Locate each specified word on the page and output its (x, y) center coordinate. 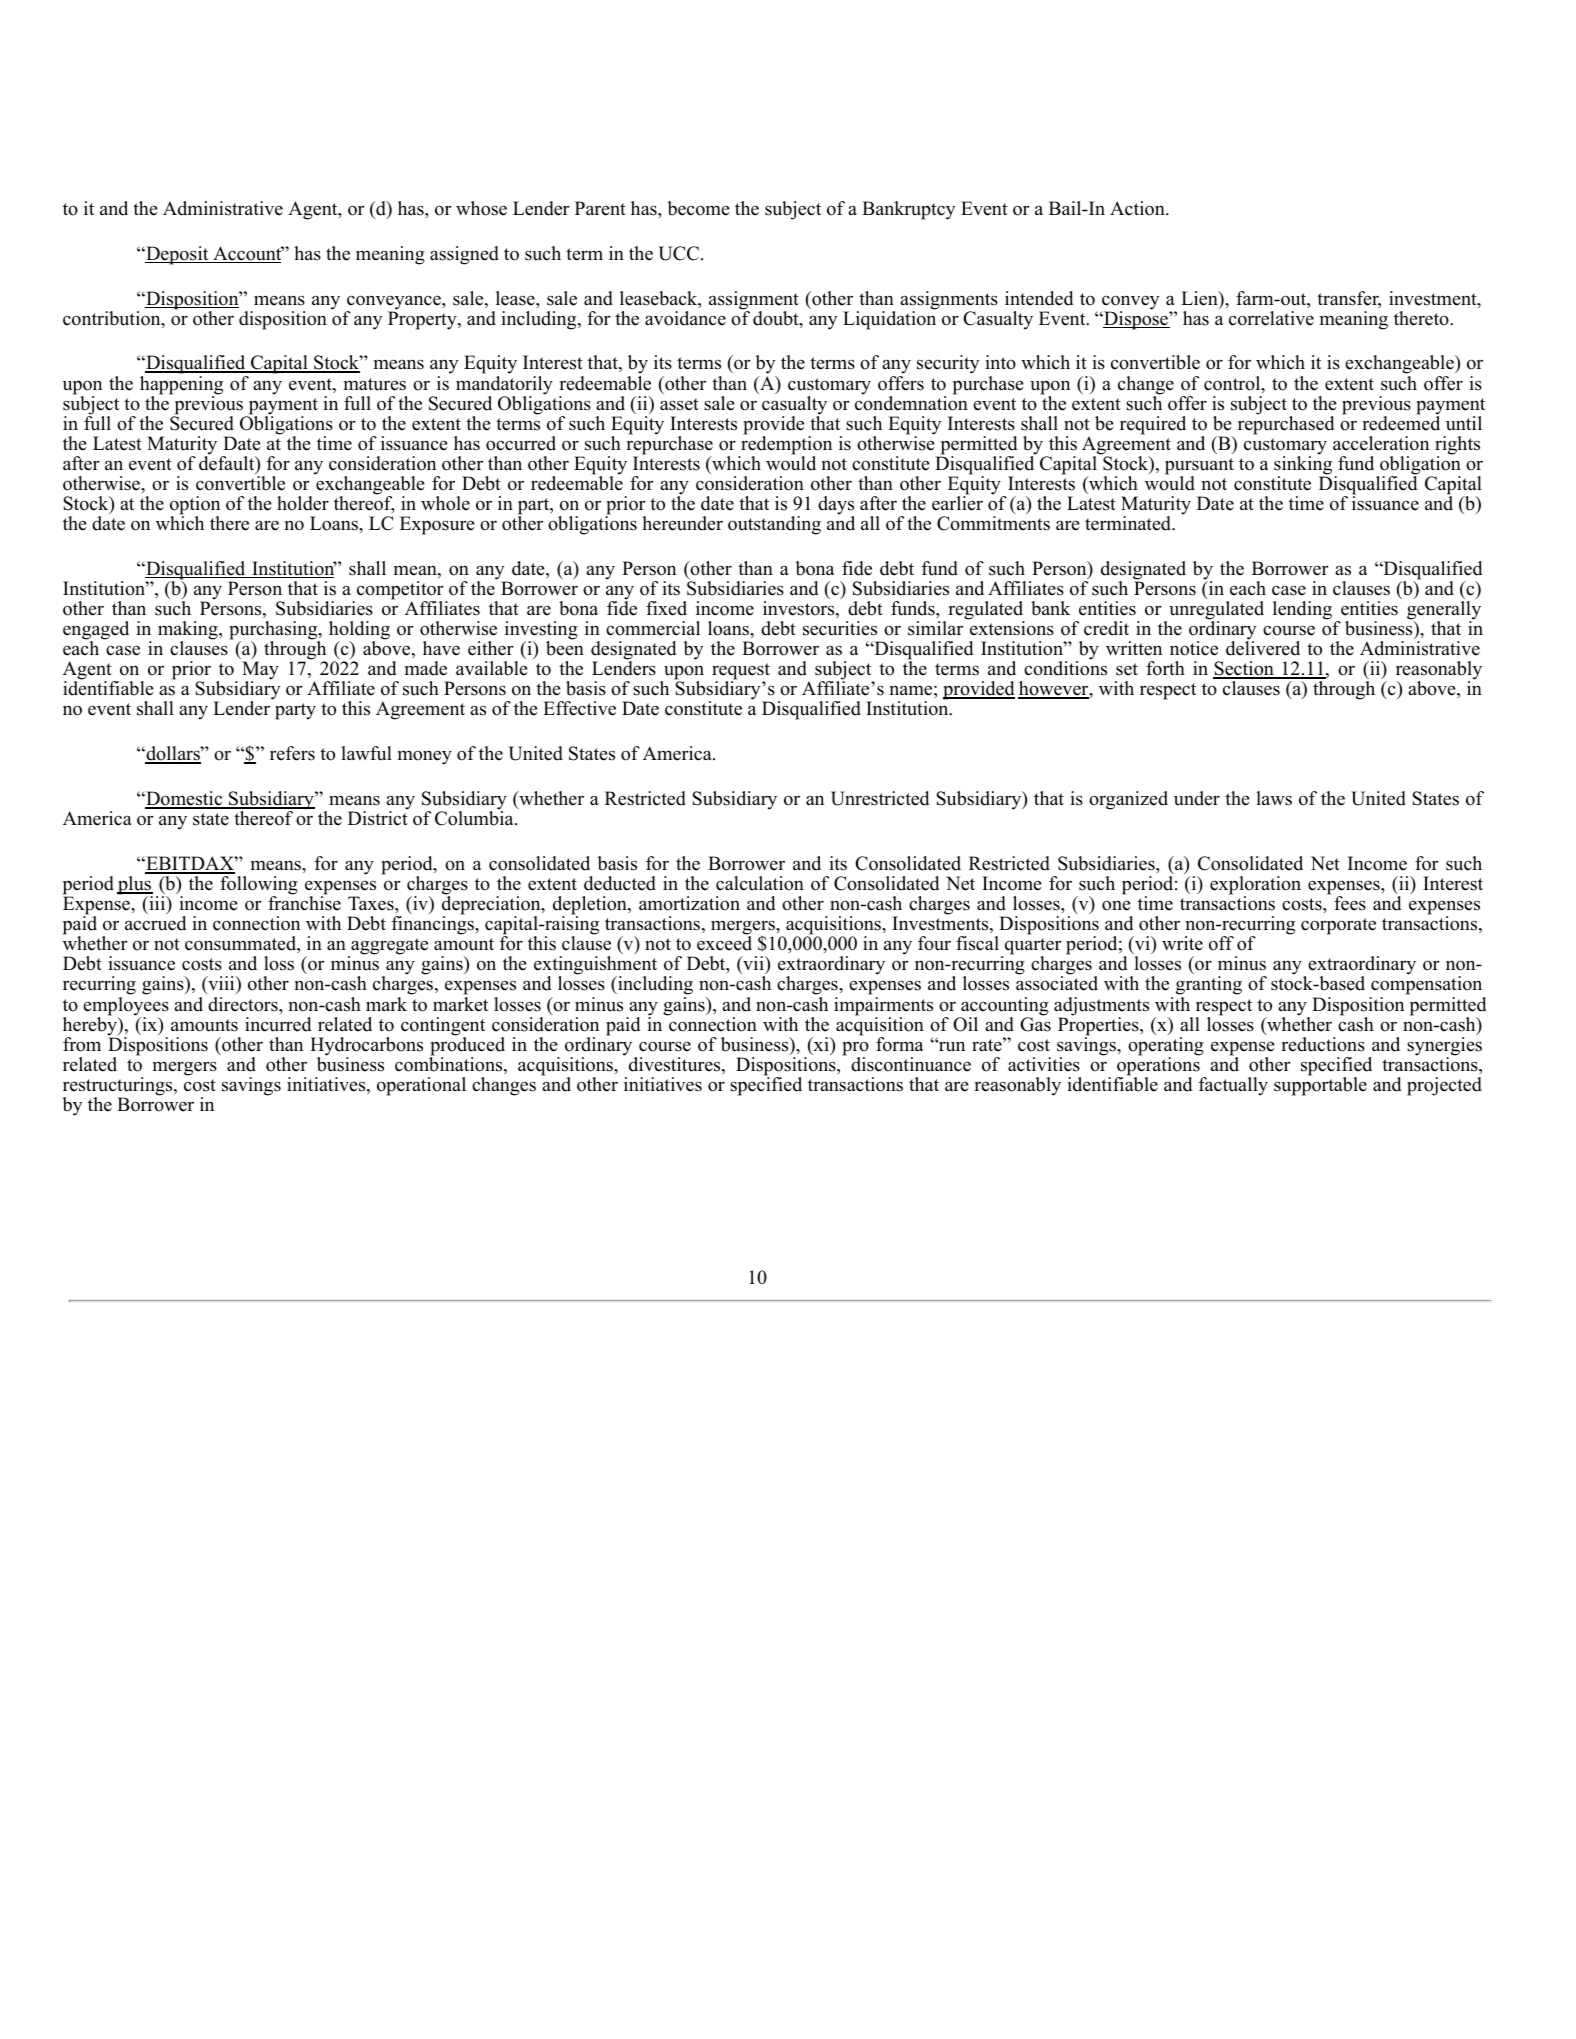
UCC (679, 253)
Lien (1200, 298)
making (189, 631)
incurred (278, 1024)
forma (900, 1044)
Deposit (177, 255)
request (741, 673)
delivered (1263, 647)
